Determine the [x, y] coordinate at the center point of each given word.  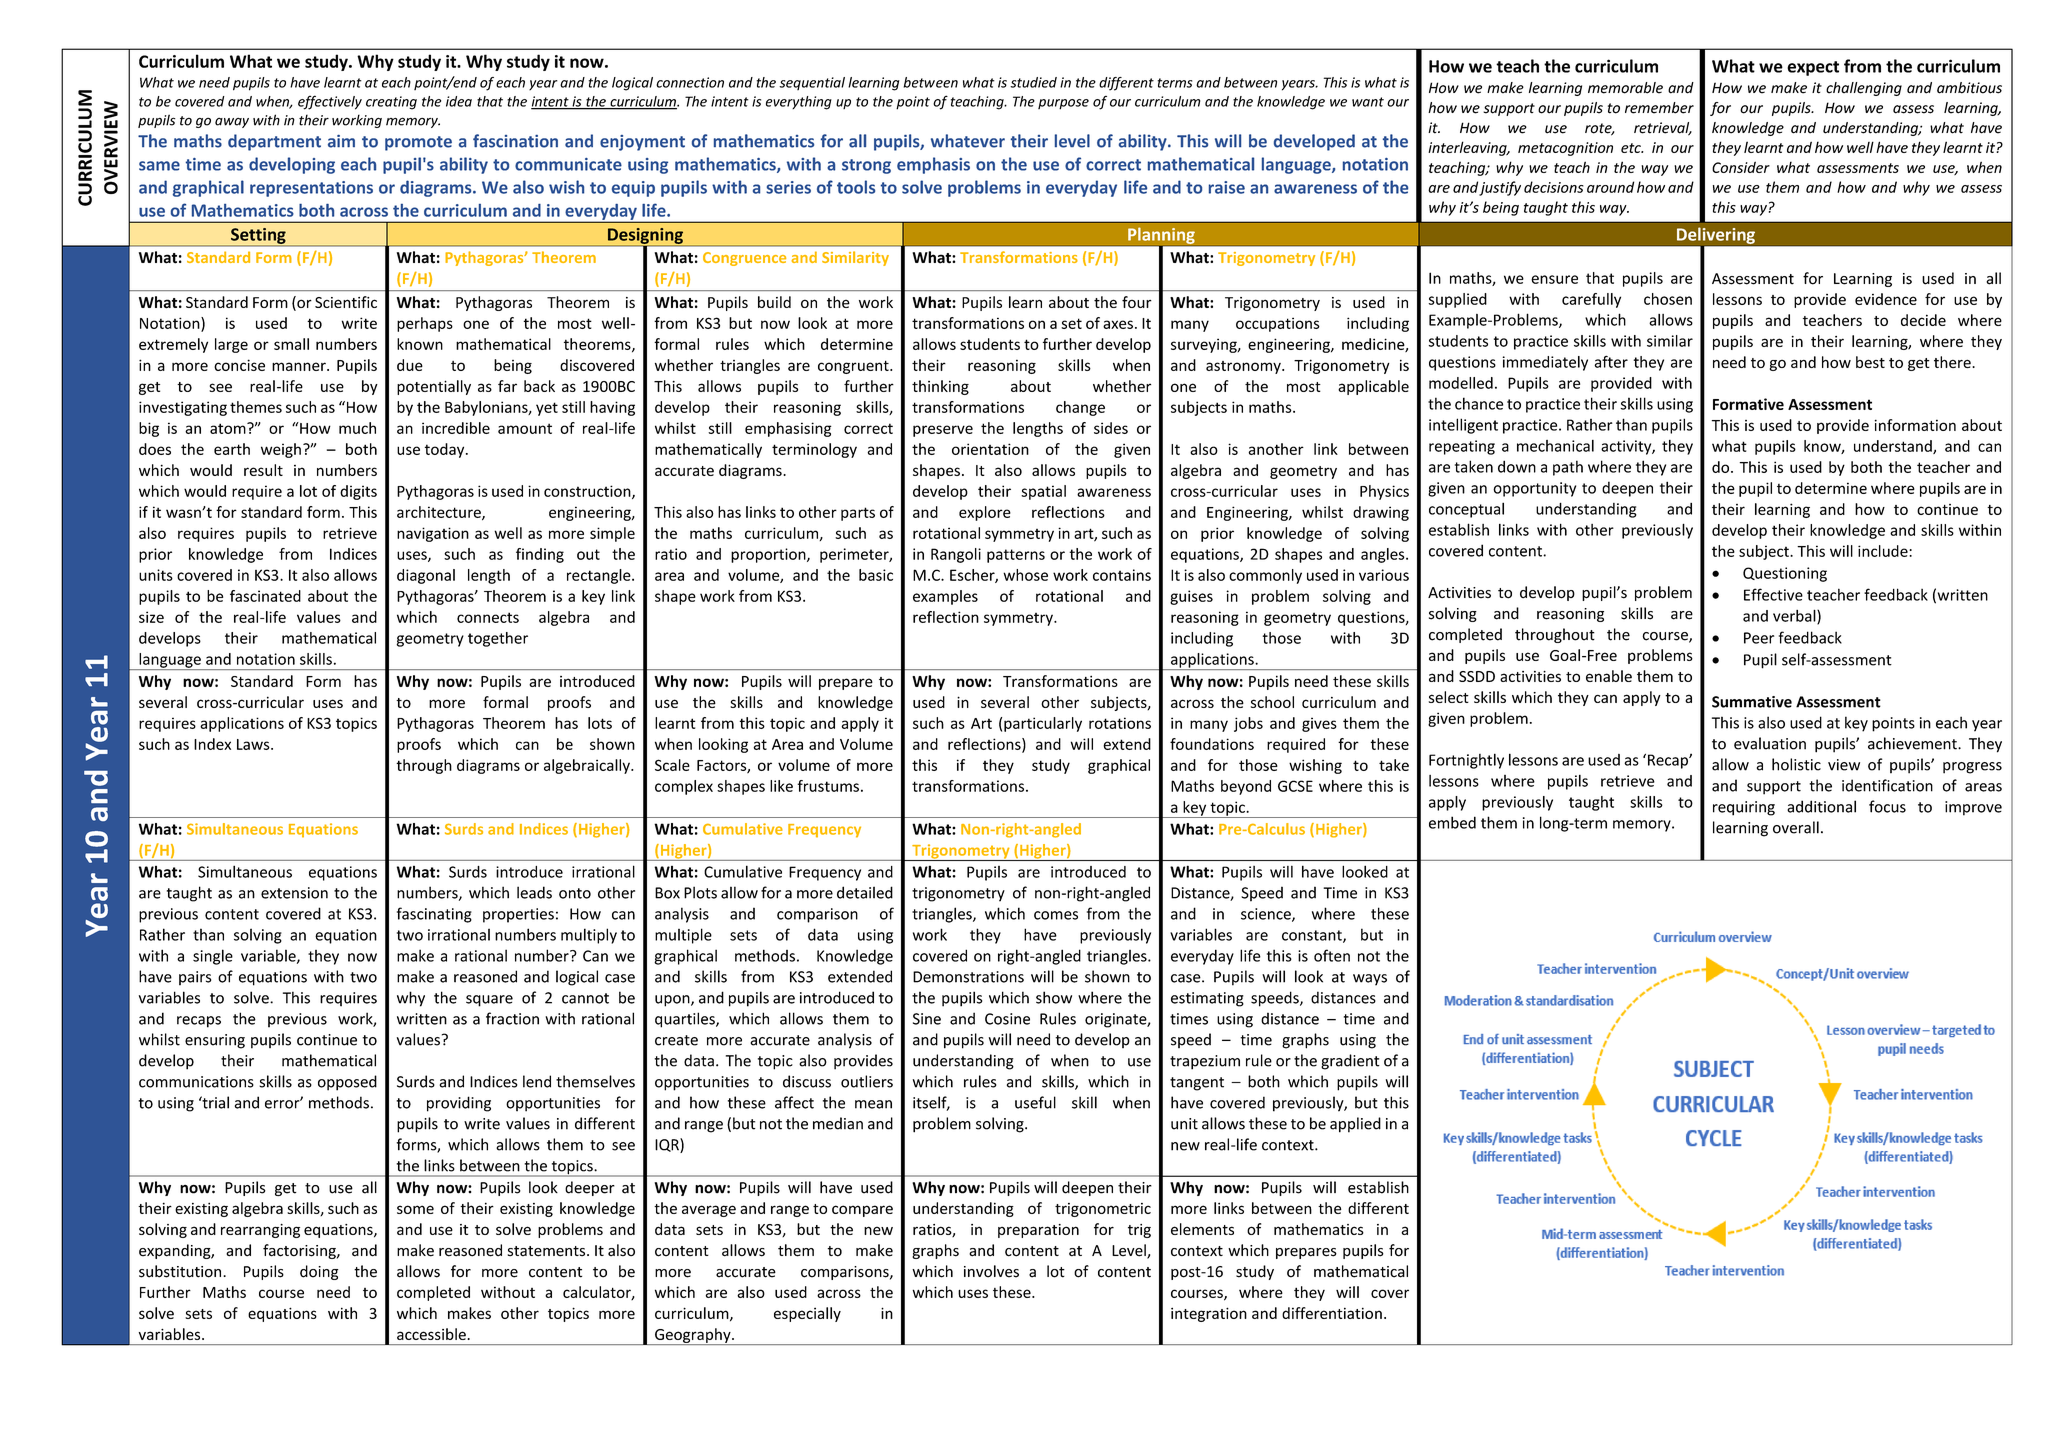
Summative [1752, 702]
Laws [254, 744]
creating [391, 103]
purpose [1063, 104]
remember [1659, 108]
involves [991, 1271]
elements [1202, 1229]
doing [319, 1272]
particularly [1043, 724]
